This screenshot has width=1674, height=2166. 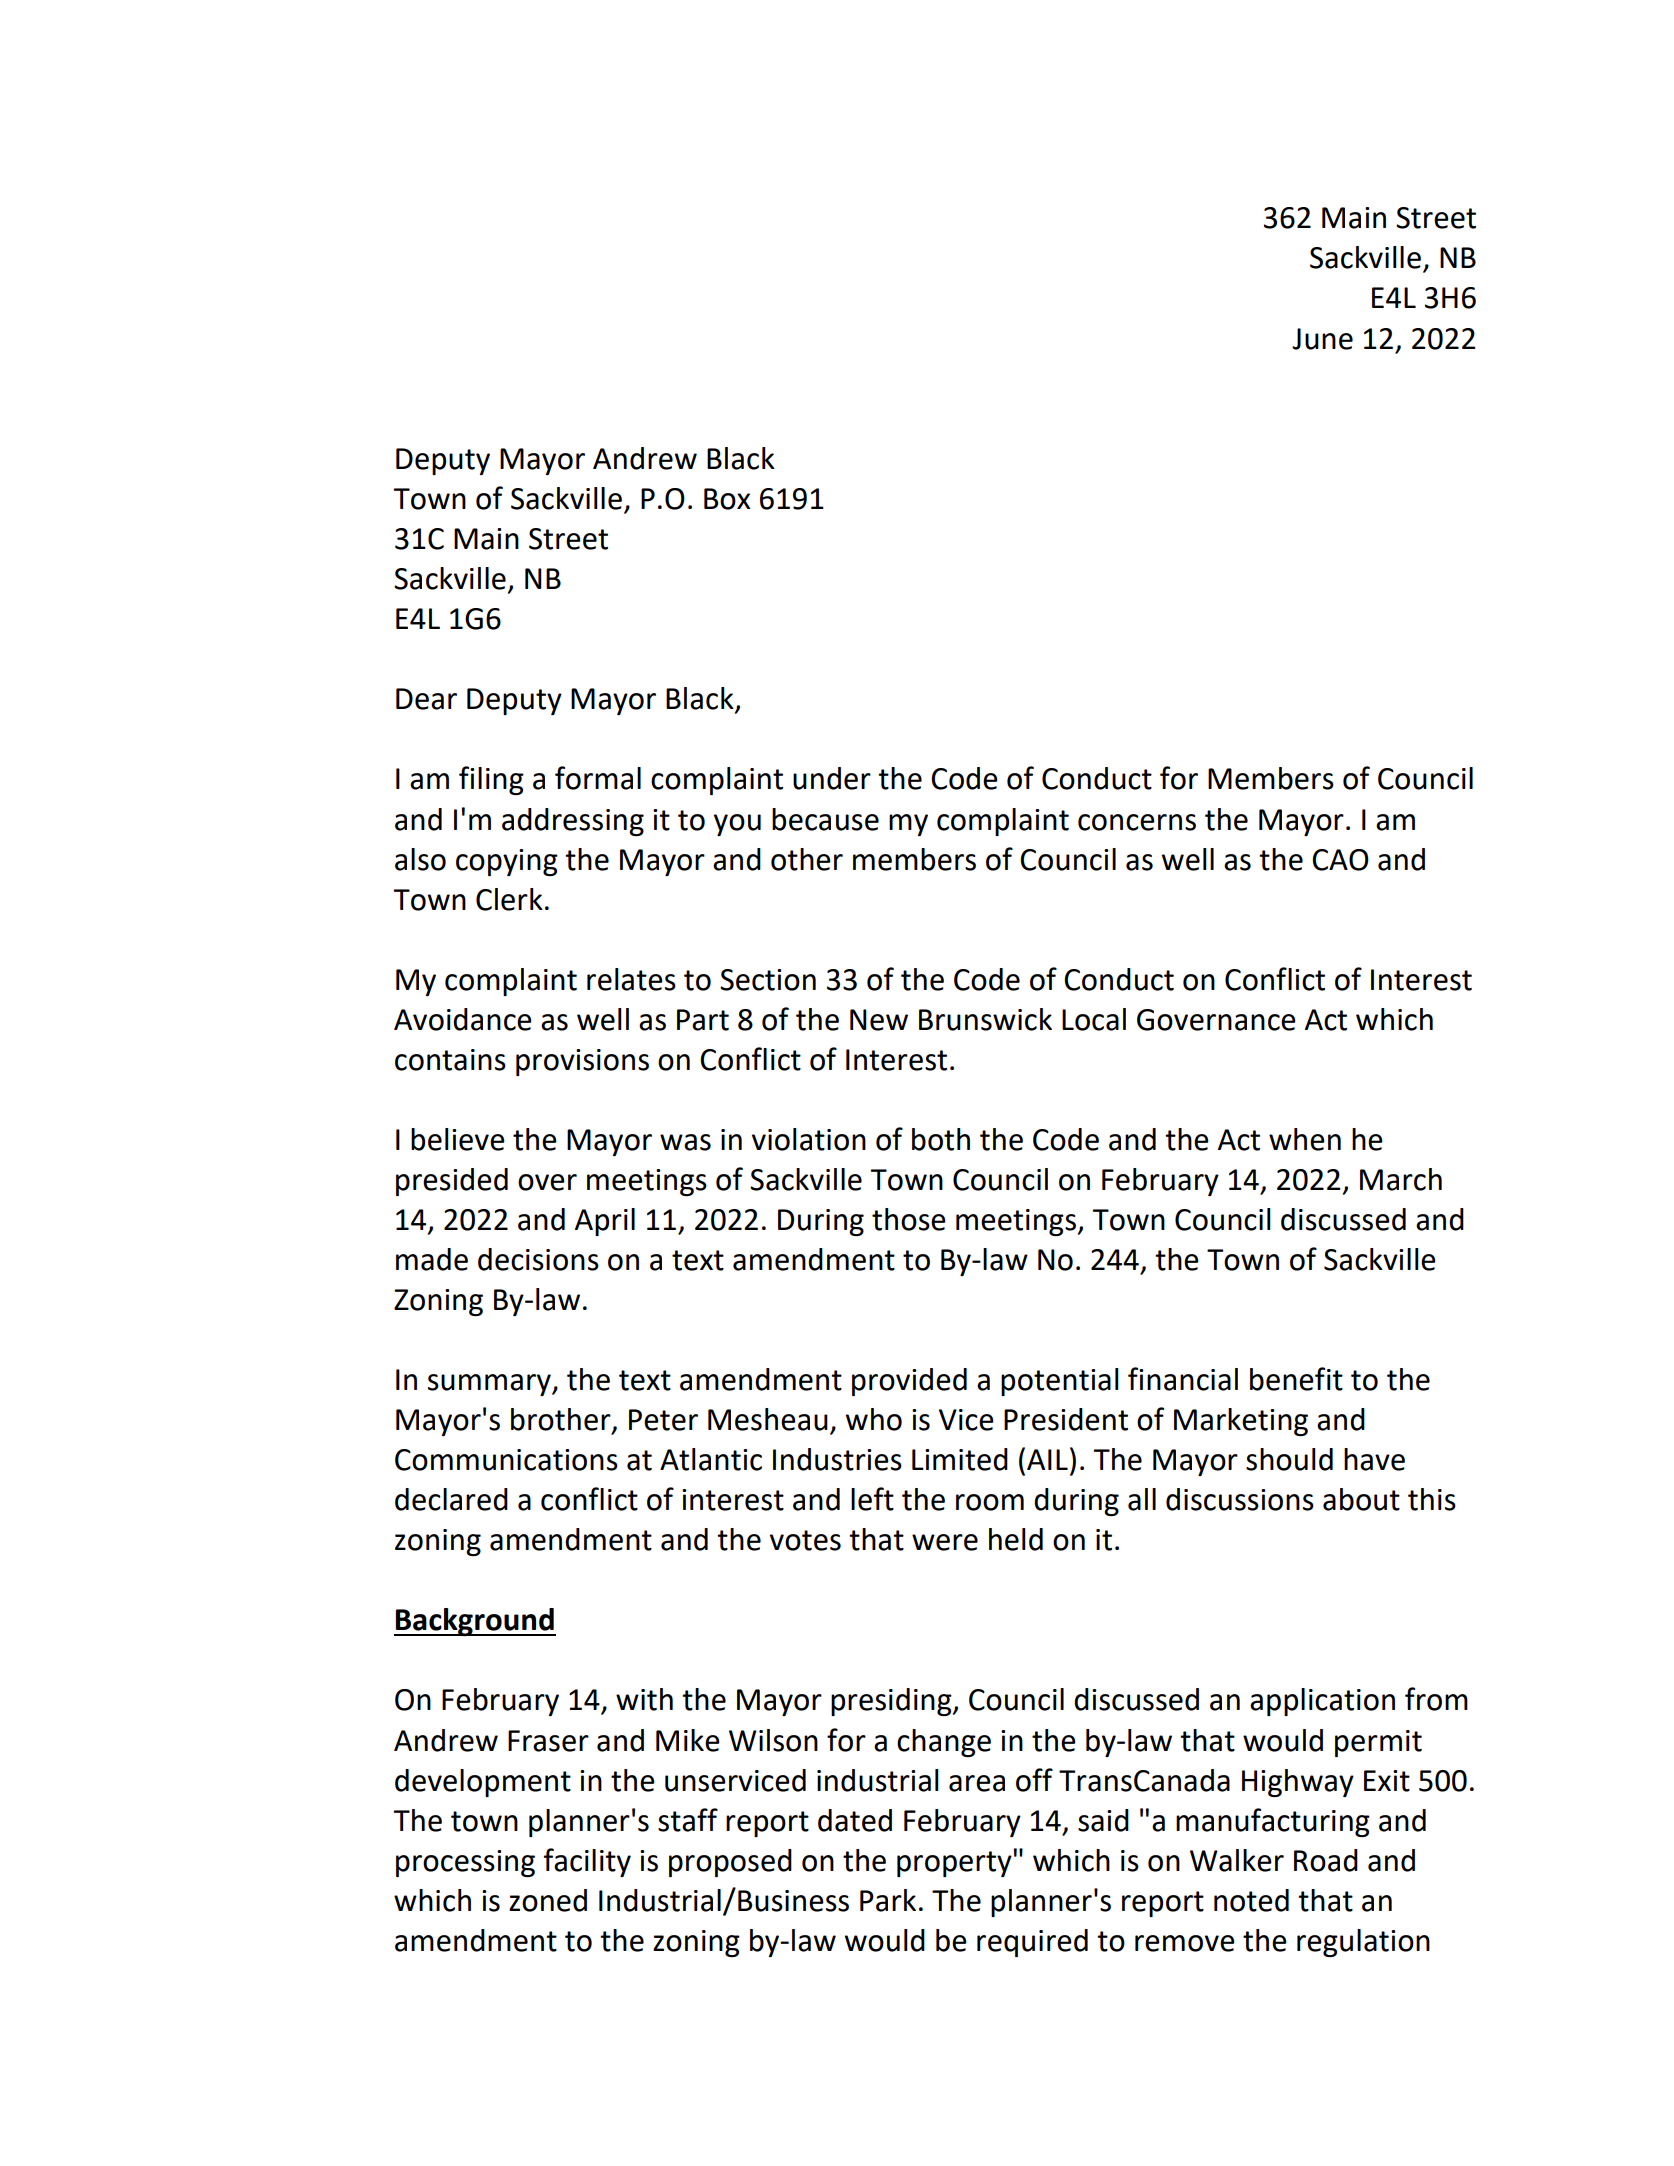 What do you see at coordinates (1305, 1139) in the screenshot?
I see `when` at bounding box center [1305, 1139].
